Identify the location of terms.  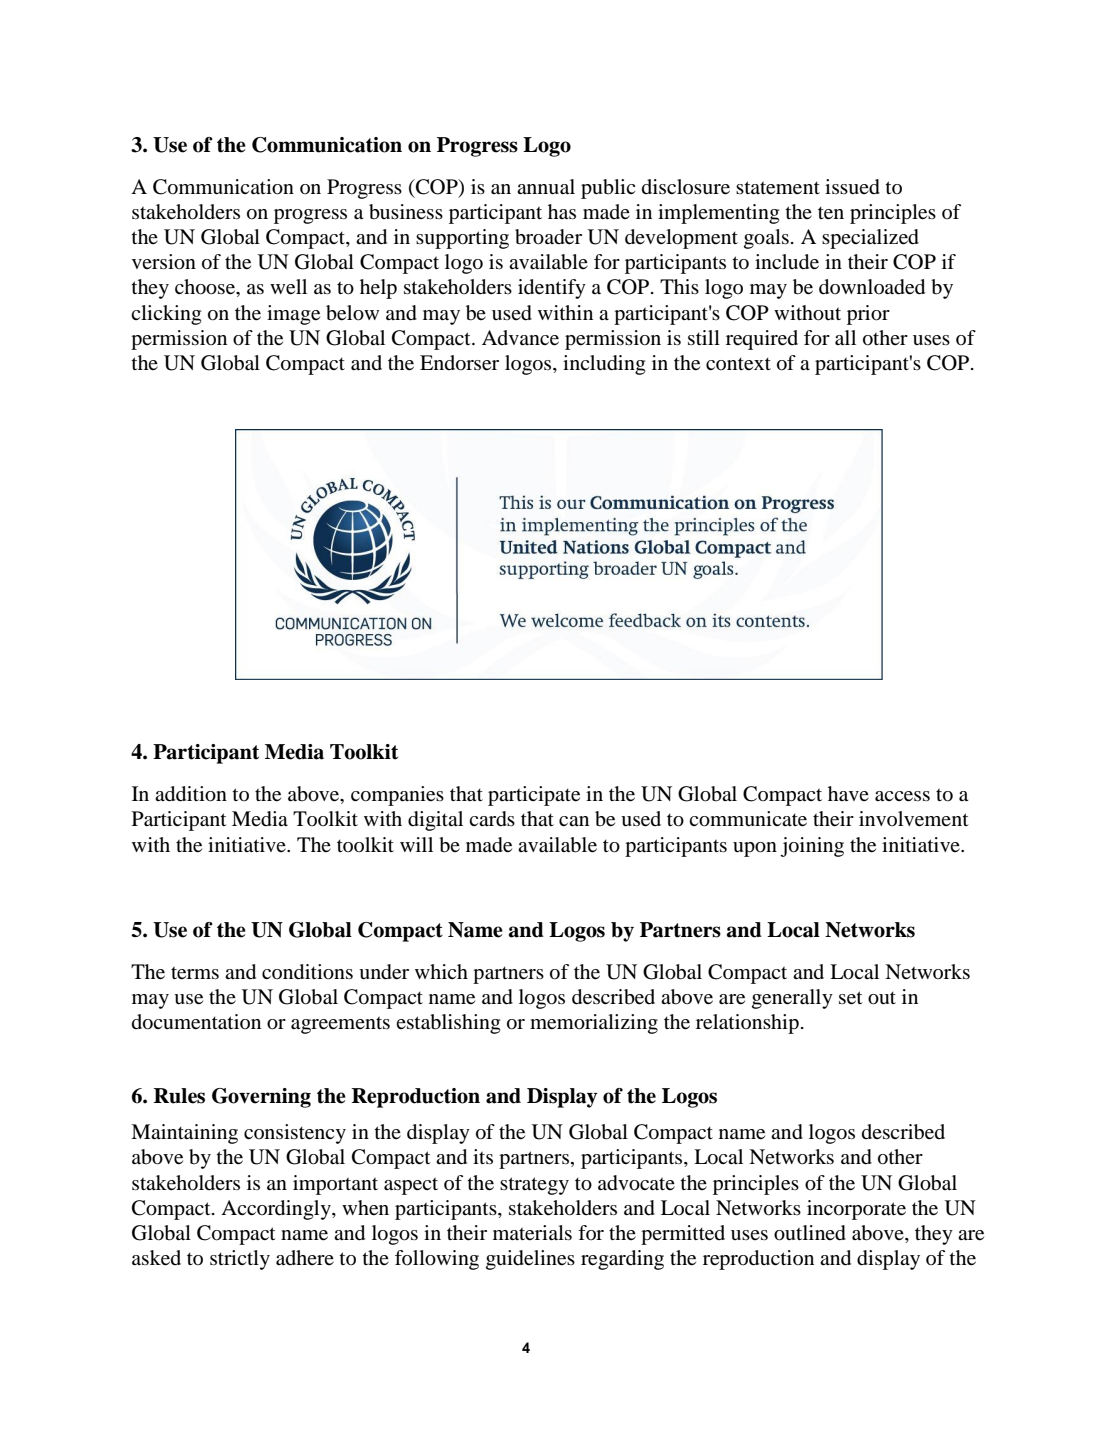
(195, 973).
